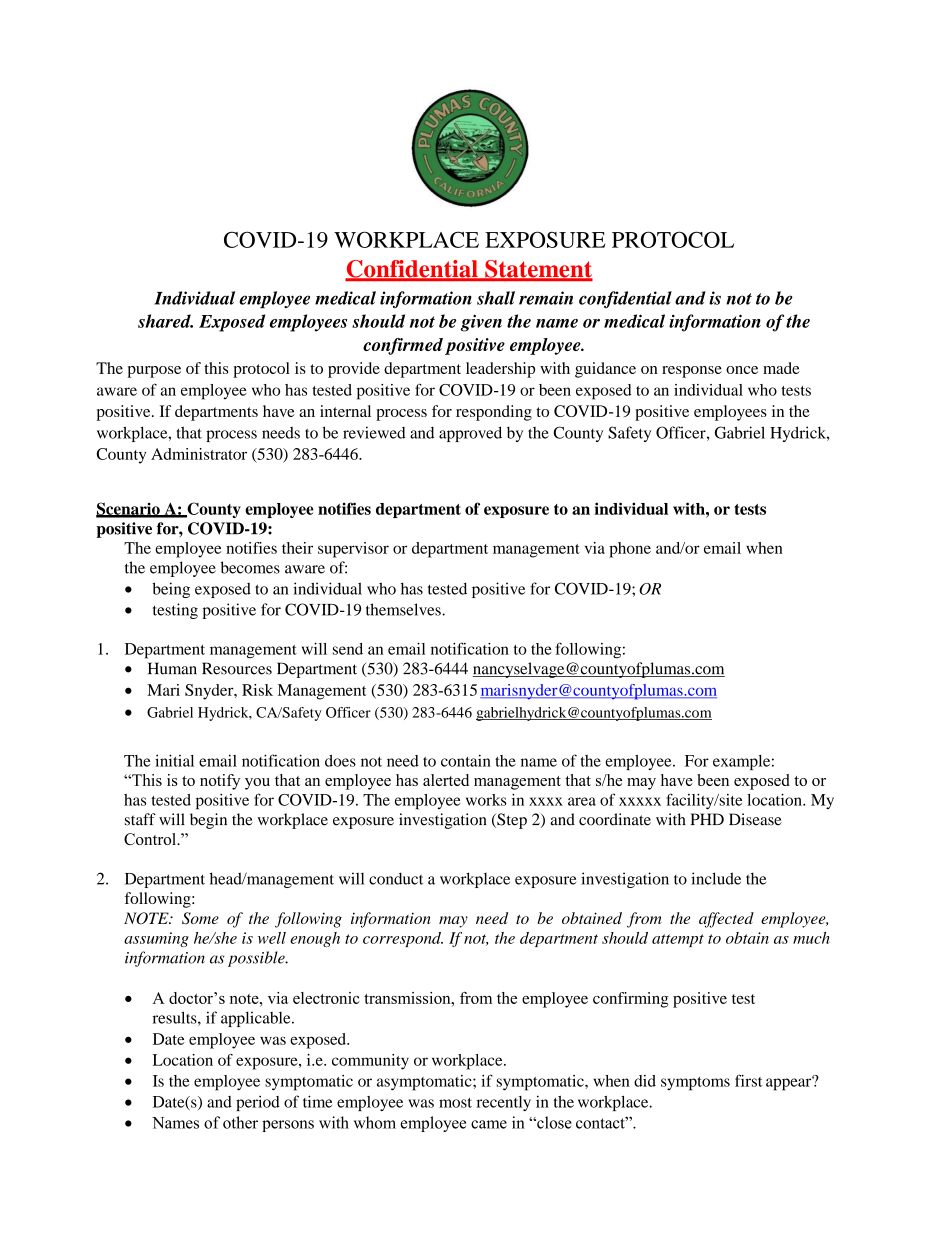  What do you see at coordinates (154, 372) in the page?
I see `purpose` at bounding box center [154, 372].
